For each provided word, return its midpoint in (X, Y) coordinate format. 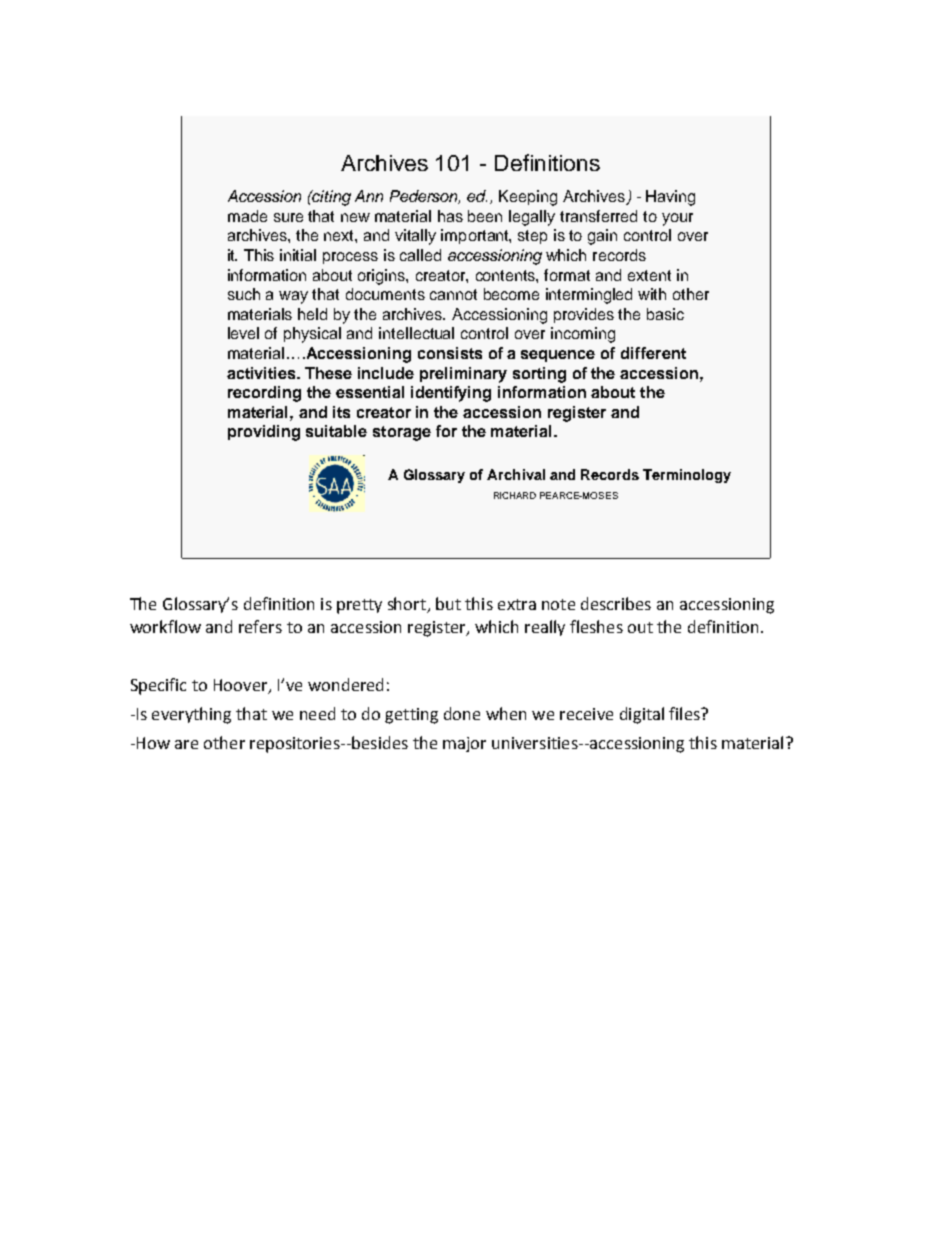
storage (402, 433)
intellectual (416, 333)
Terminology (687, 476)
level (243, 333)
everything (191, 715)
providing (264, 433)
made (247, 216)
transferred (598, 216)
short (408, 605)
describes (616, 603)
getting (411, 716)
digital (642, 715)
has (450, 216)
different (653, 353)
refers (260, 626)
